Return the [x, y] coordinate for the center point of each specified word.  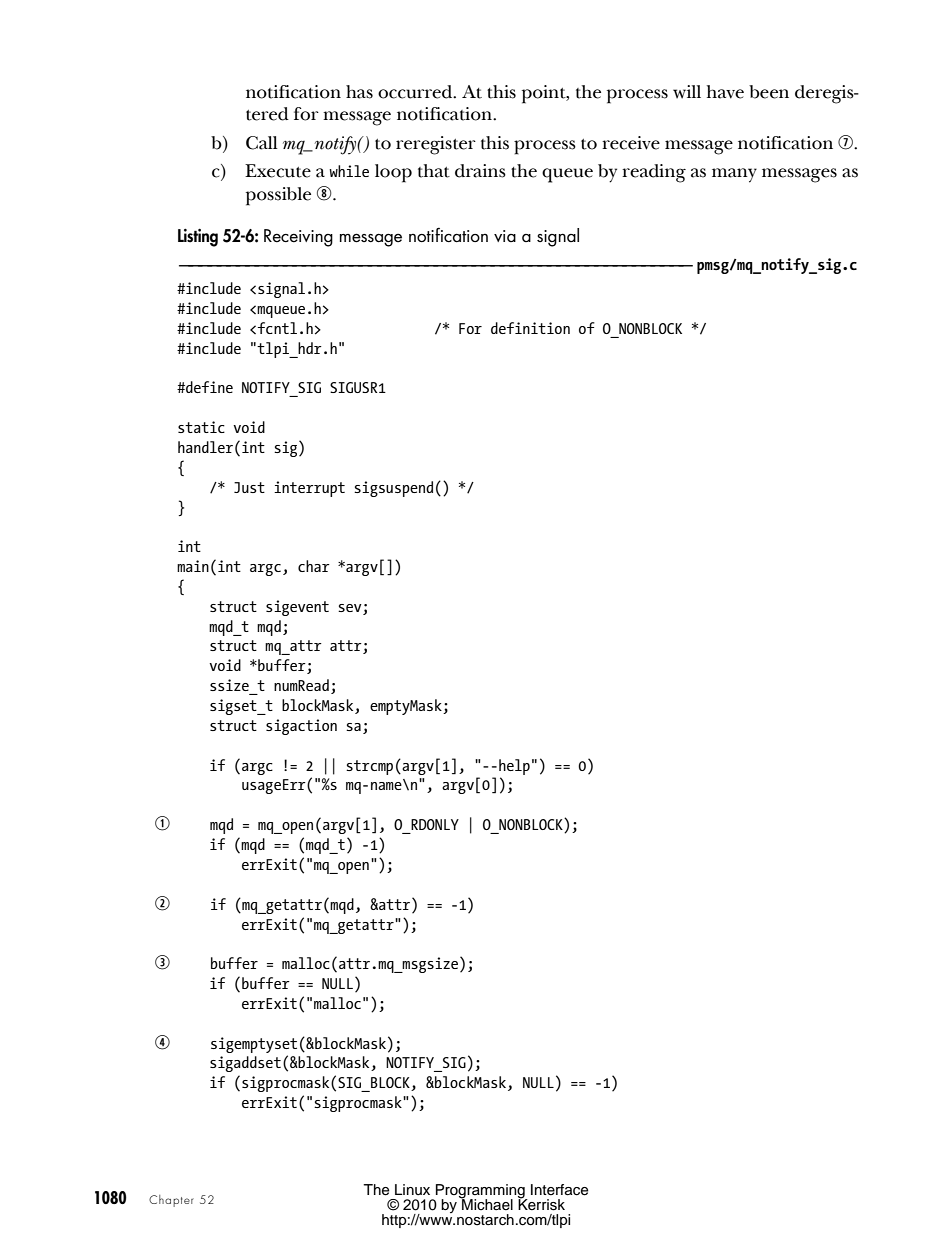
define [208, 387]
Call [262, 143]
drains [480, 171]
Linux [412, 1189]
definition [530, 328]
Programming [480, 1192]
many [734, 175]
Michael [486, 1203]
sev [350, 608]
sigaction [301, 727]
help [514, 767]
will [687, 92]
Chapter [171, 1201]
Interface [559, 1190]
